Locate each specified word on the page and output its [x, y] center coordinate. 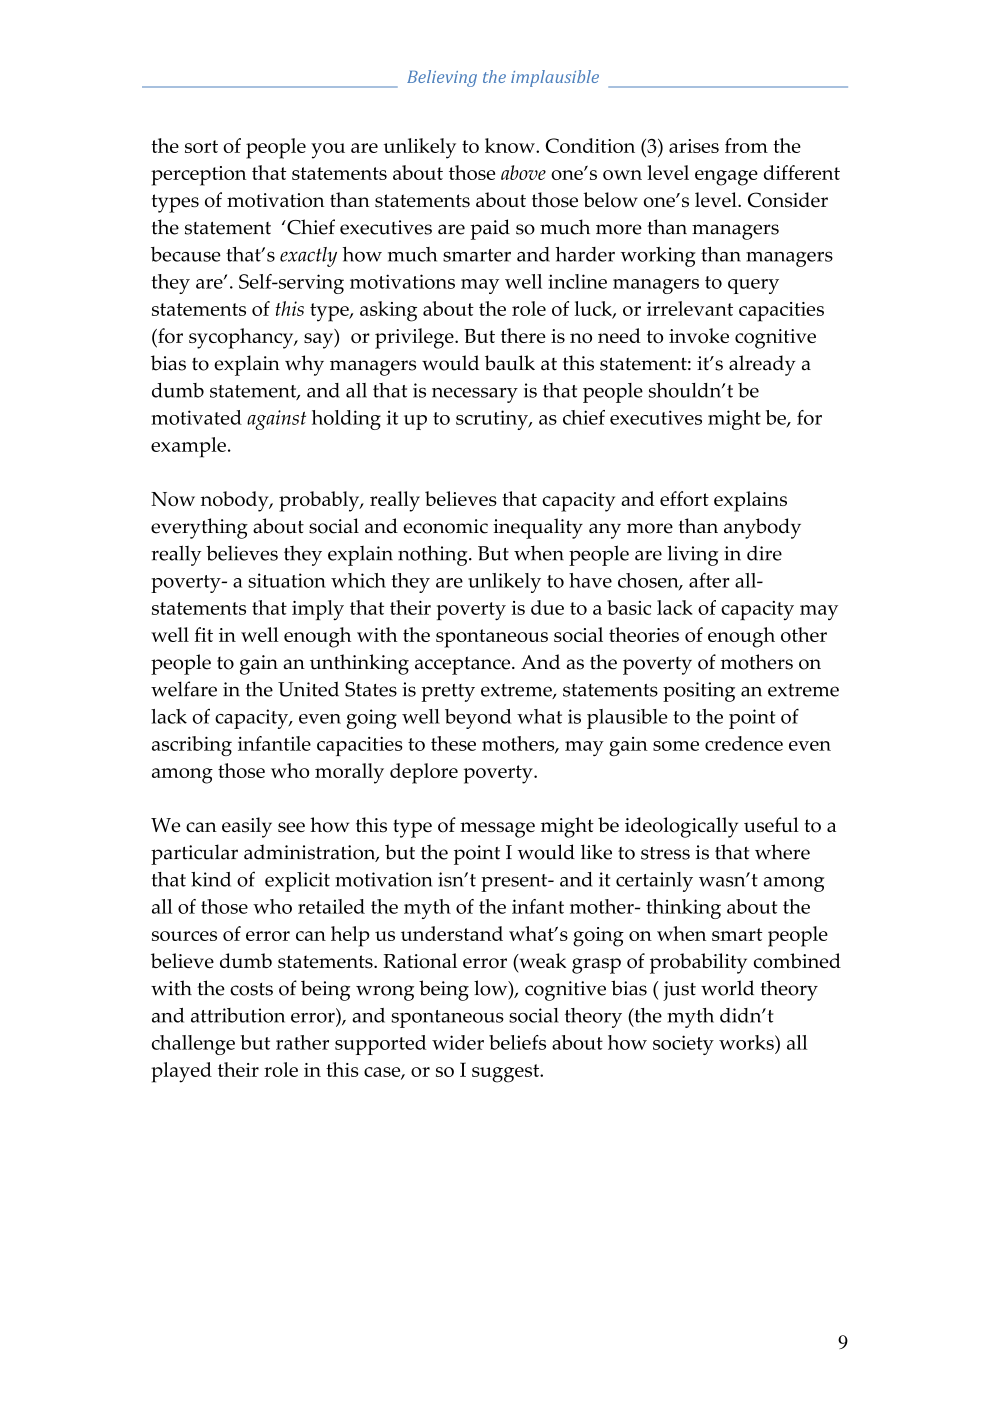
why [304, 365]
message [497, 830]
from [746, 145]
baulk [510, 363]
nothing [434, 555]
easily [247, 827]
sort [201, 146]
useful [771, 825]
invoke [699, 335]
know [511, 145]
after [709, 580]
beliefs [517, 1042]
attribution [238, 1015]
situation [287, 580]
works [747, 1042]
